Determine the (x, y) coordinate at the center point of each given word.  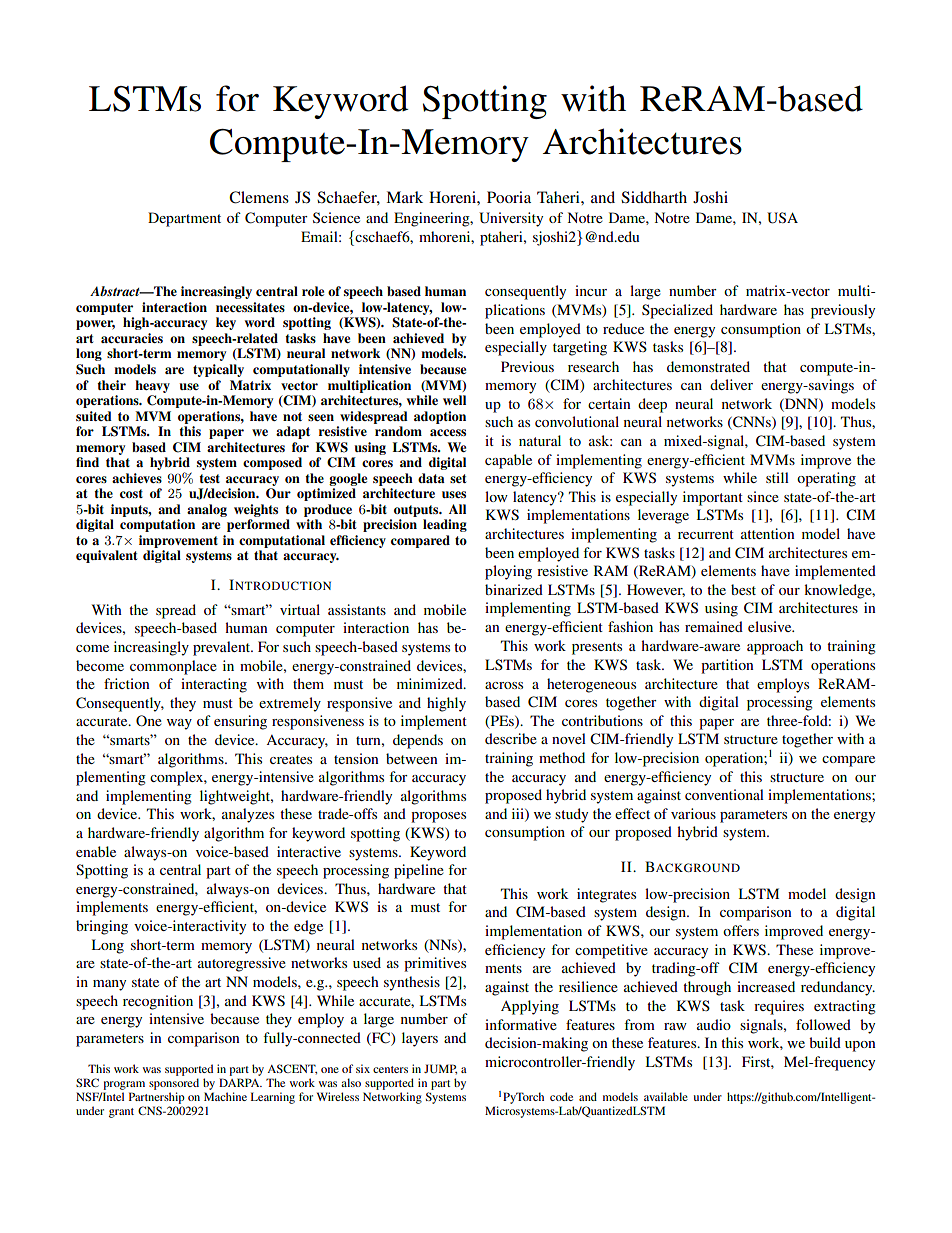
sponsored (174, 1085)
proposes (438, 817)
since (763, 496)
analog (207, 510)
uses (454, 494)
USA (782, 218)
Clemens (259, 197)
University (511, 219)
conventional (724, 794)
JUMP (440, 1069)
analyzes (248, 815)
